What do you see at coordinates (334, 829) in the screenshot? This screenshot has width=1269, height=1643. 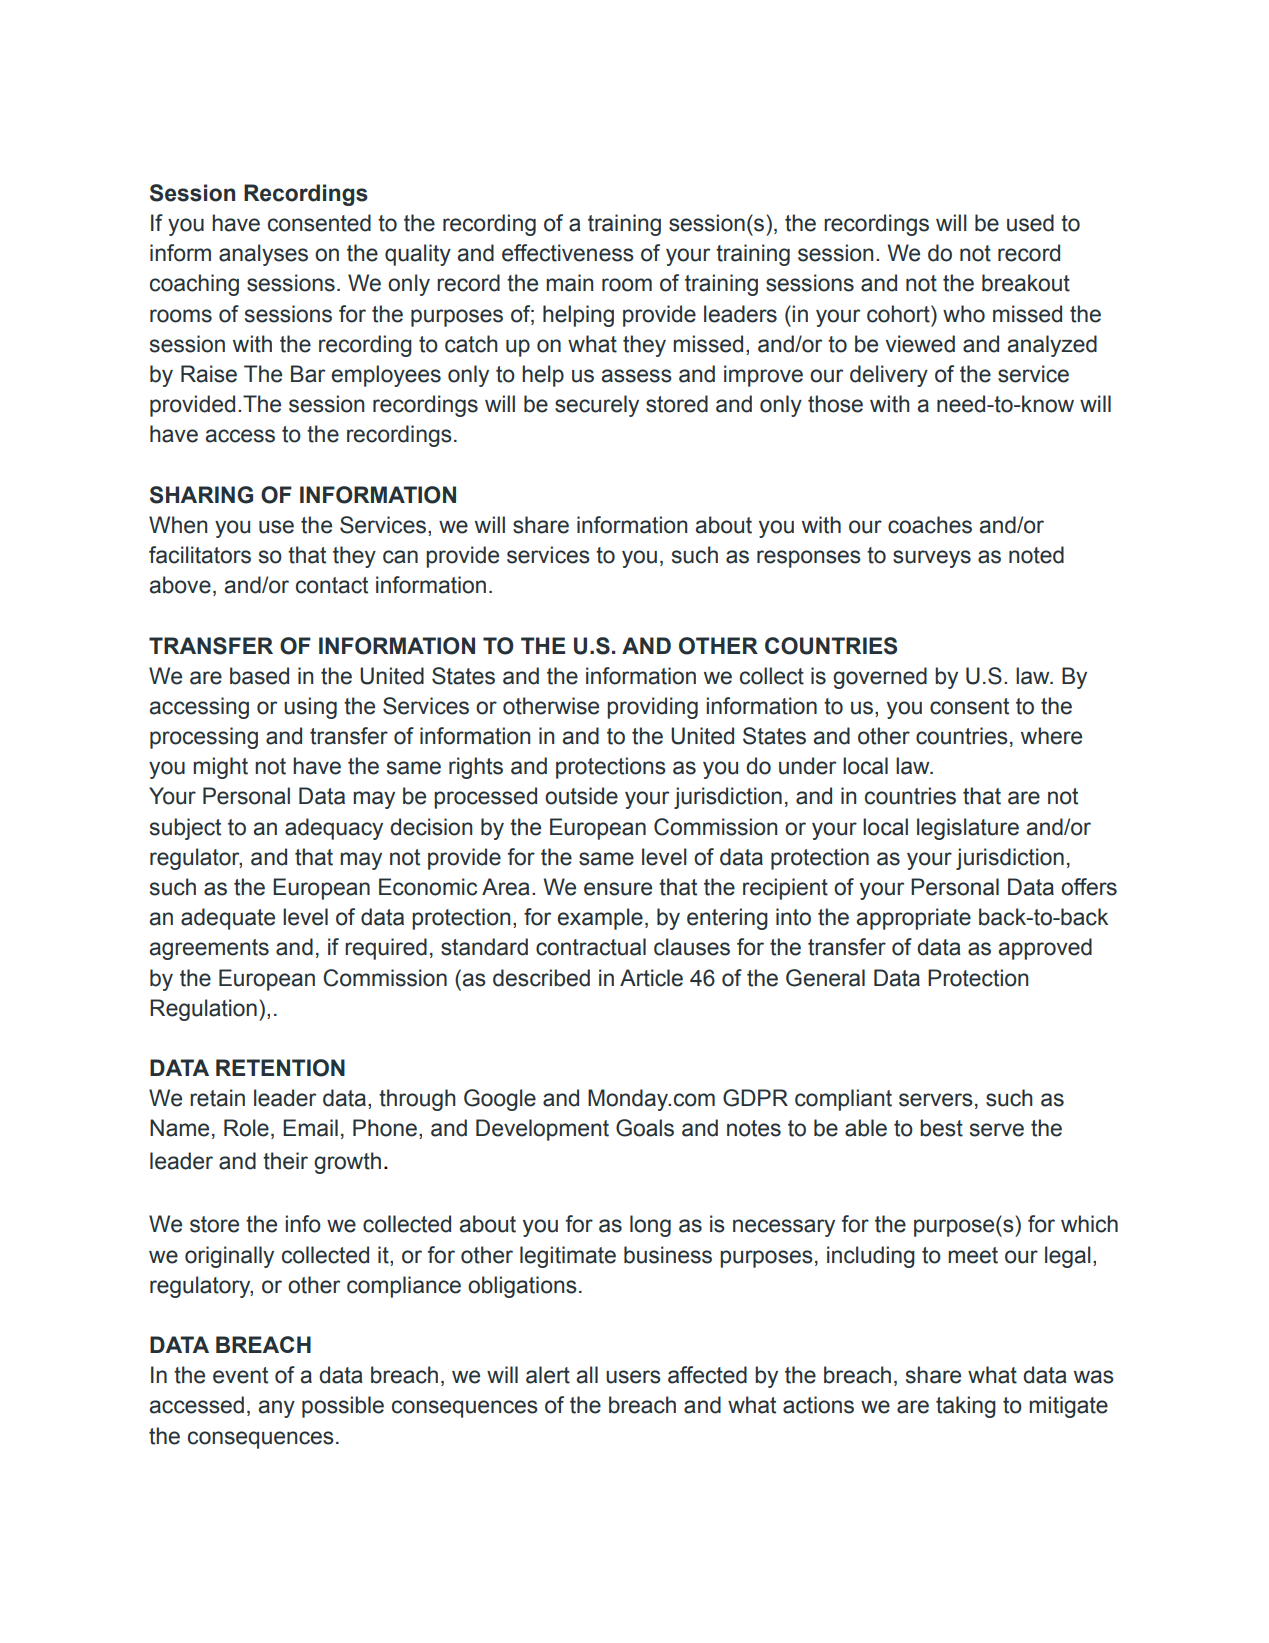 I see `adequacy` at bounding box center [334, 829].
